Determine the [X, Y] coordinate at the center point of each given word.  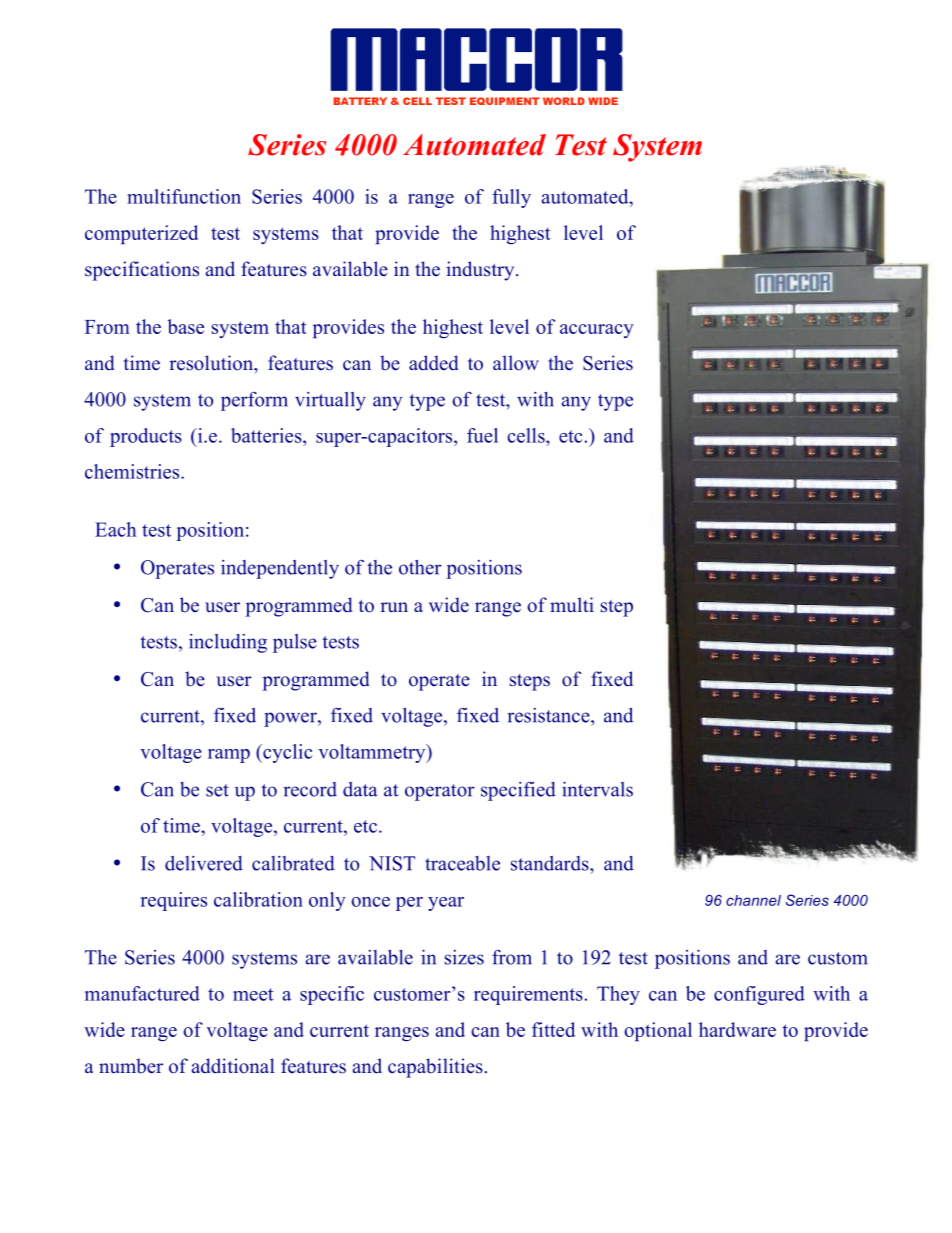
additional [233, 1066]
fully [511, 198]
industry [481, 271]
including [228, 643]
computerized [141, 234]
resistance [550, 715]
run [394, 607]
